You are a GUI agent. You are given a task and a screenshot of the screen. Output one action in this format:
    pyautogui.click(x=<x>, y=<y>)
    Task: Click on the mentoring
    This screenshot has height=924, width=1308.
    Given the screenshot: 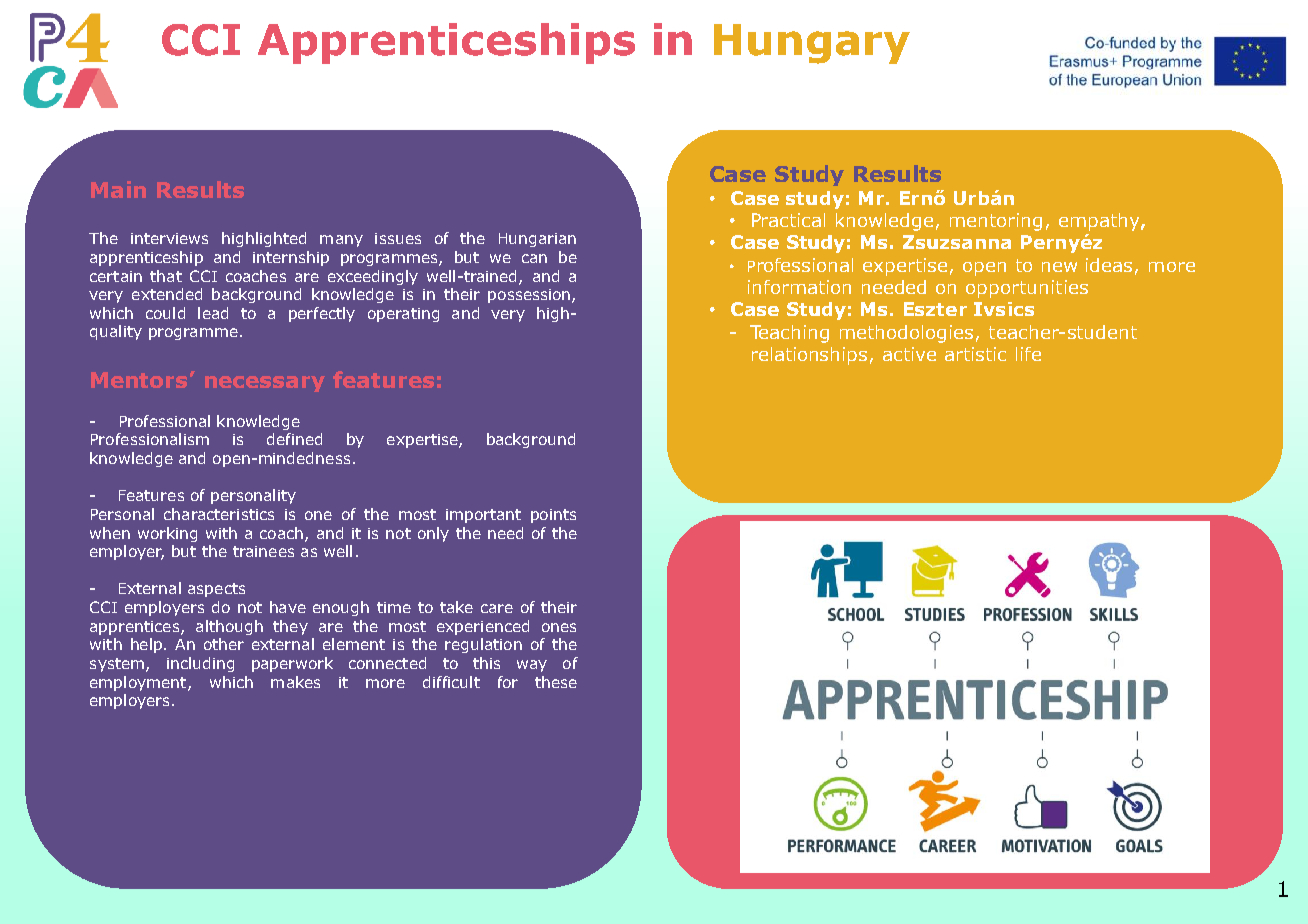 What is the action you would take?
    pyautogui.click(x=996, y=222)
